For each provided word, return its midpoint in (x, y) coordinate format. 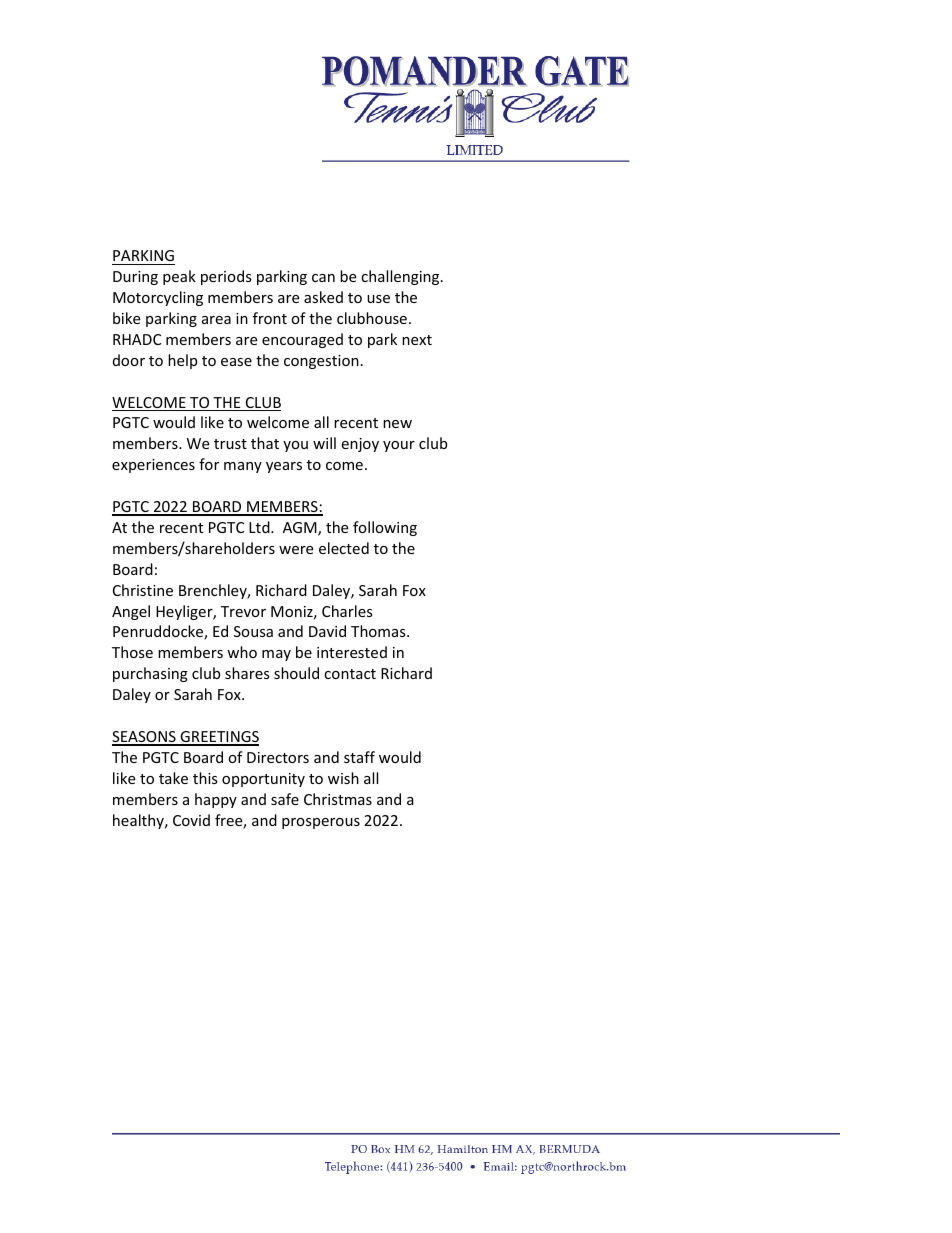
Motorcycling (158, 298)
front (270, 318)
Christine (143, 590)
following (385, 528)
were (296, 550)
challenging (401, 277)
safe (285, 799)
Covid (191, 820)
